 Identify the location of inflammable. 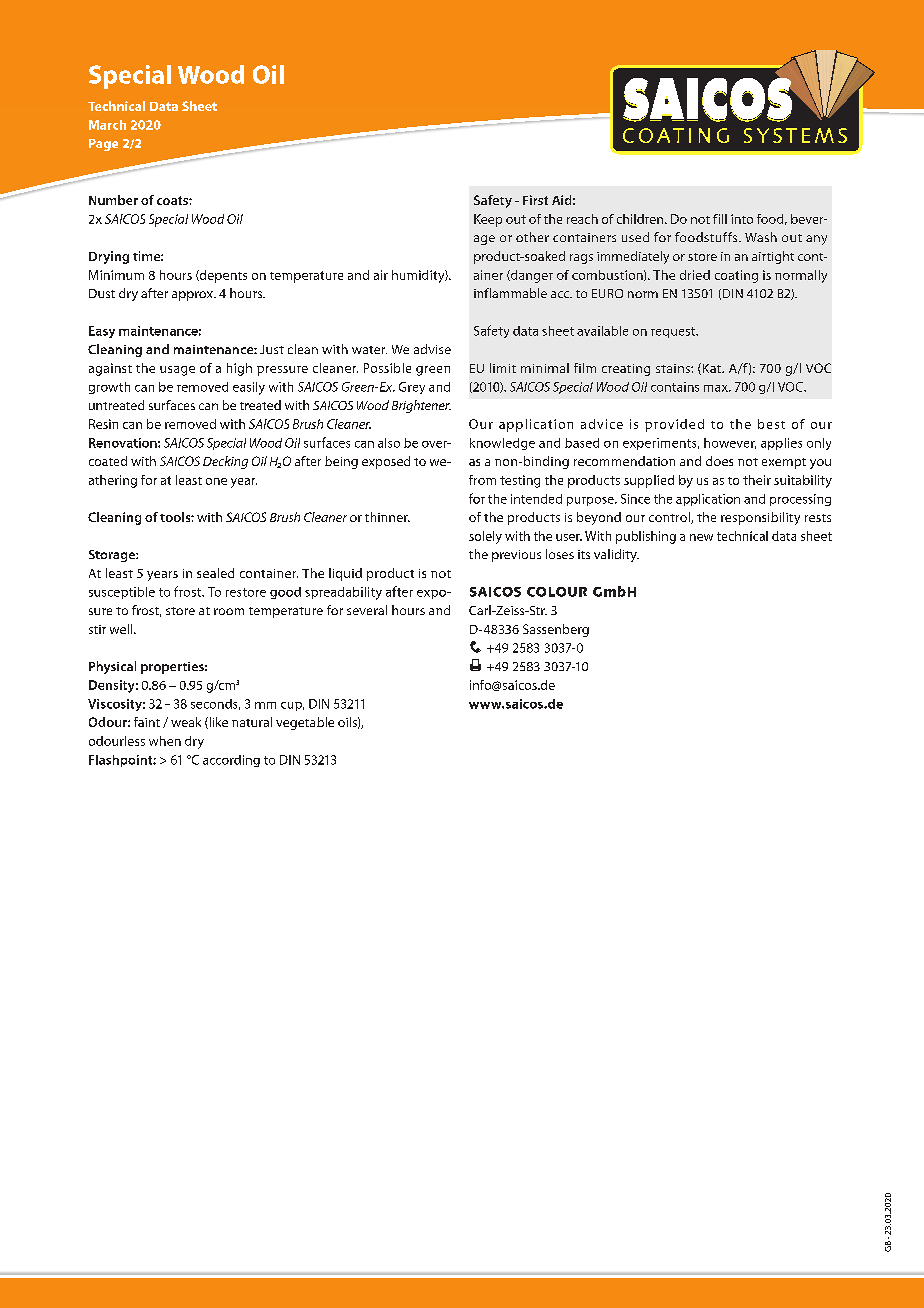
(510, 293).
